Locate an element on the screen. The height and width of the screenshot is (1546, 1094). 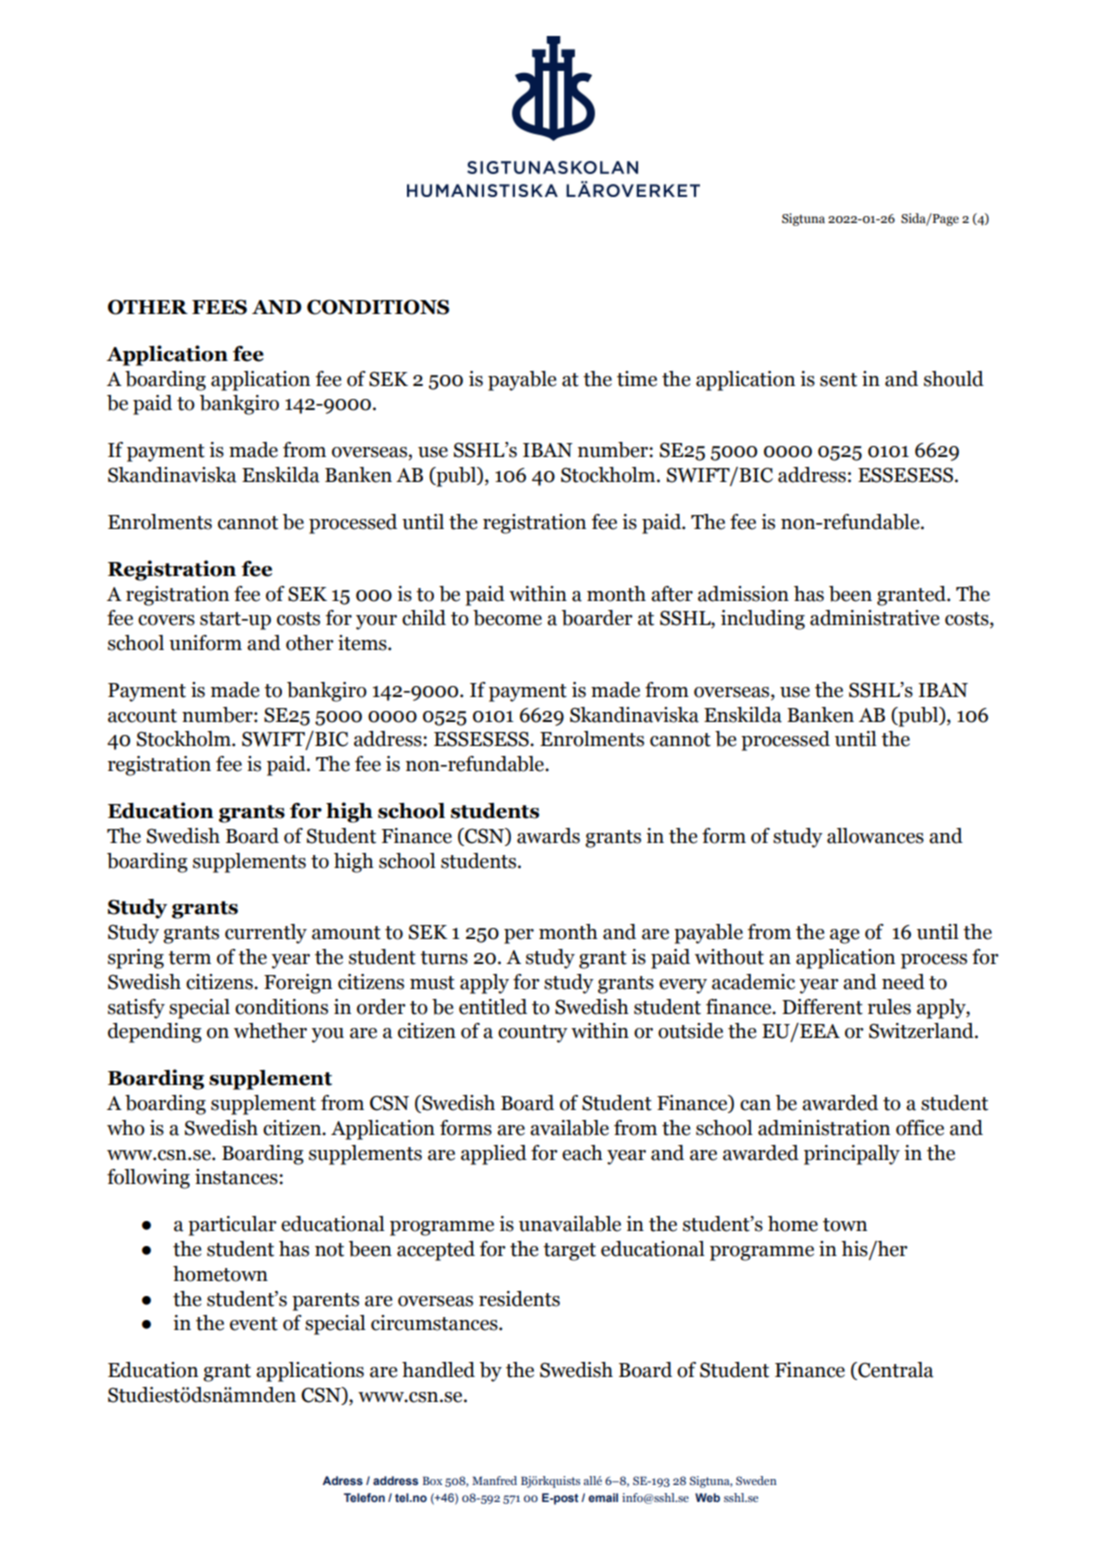
covers is located at coordinates (166, 620).
